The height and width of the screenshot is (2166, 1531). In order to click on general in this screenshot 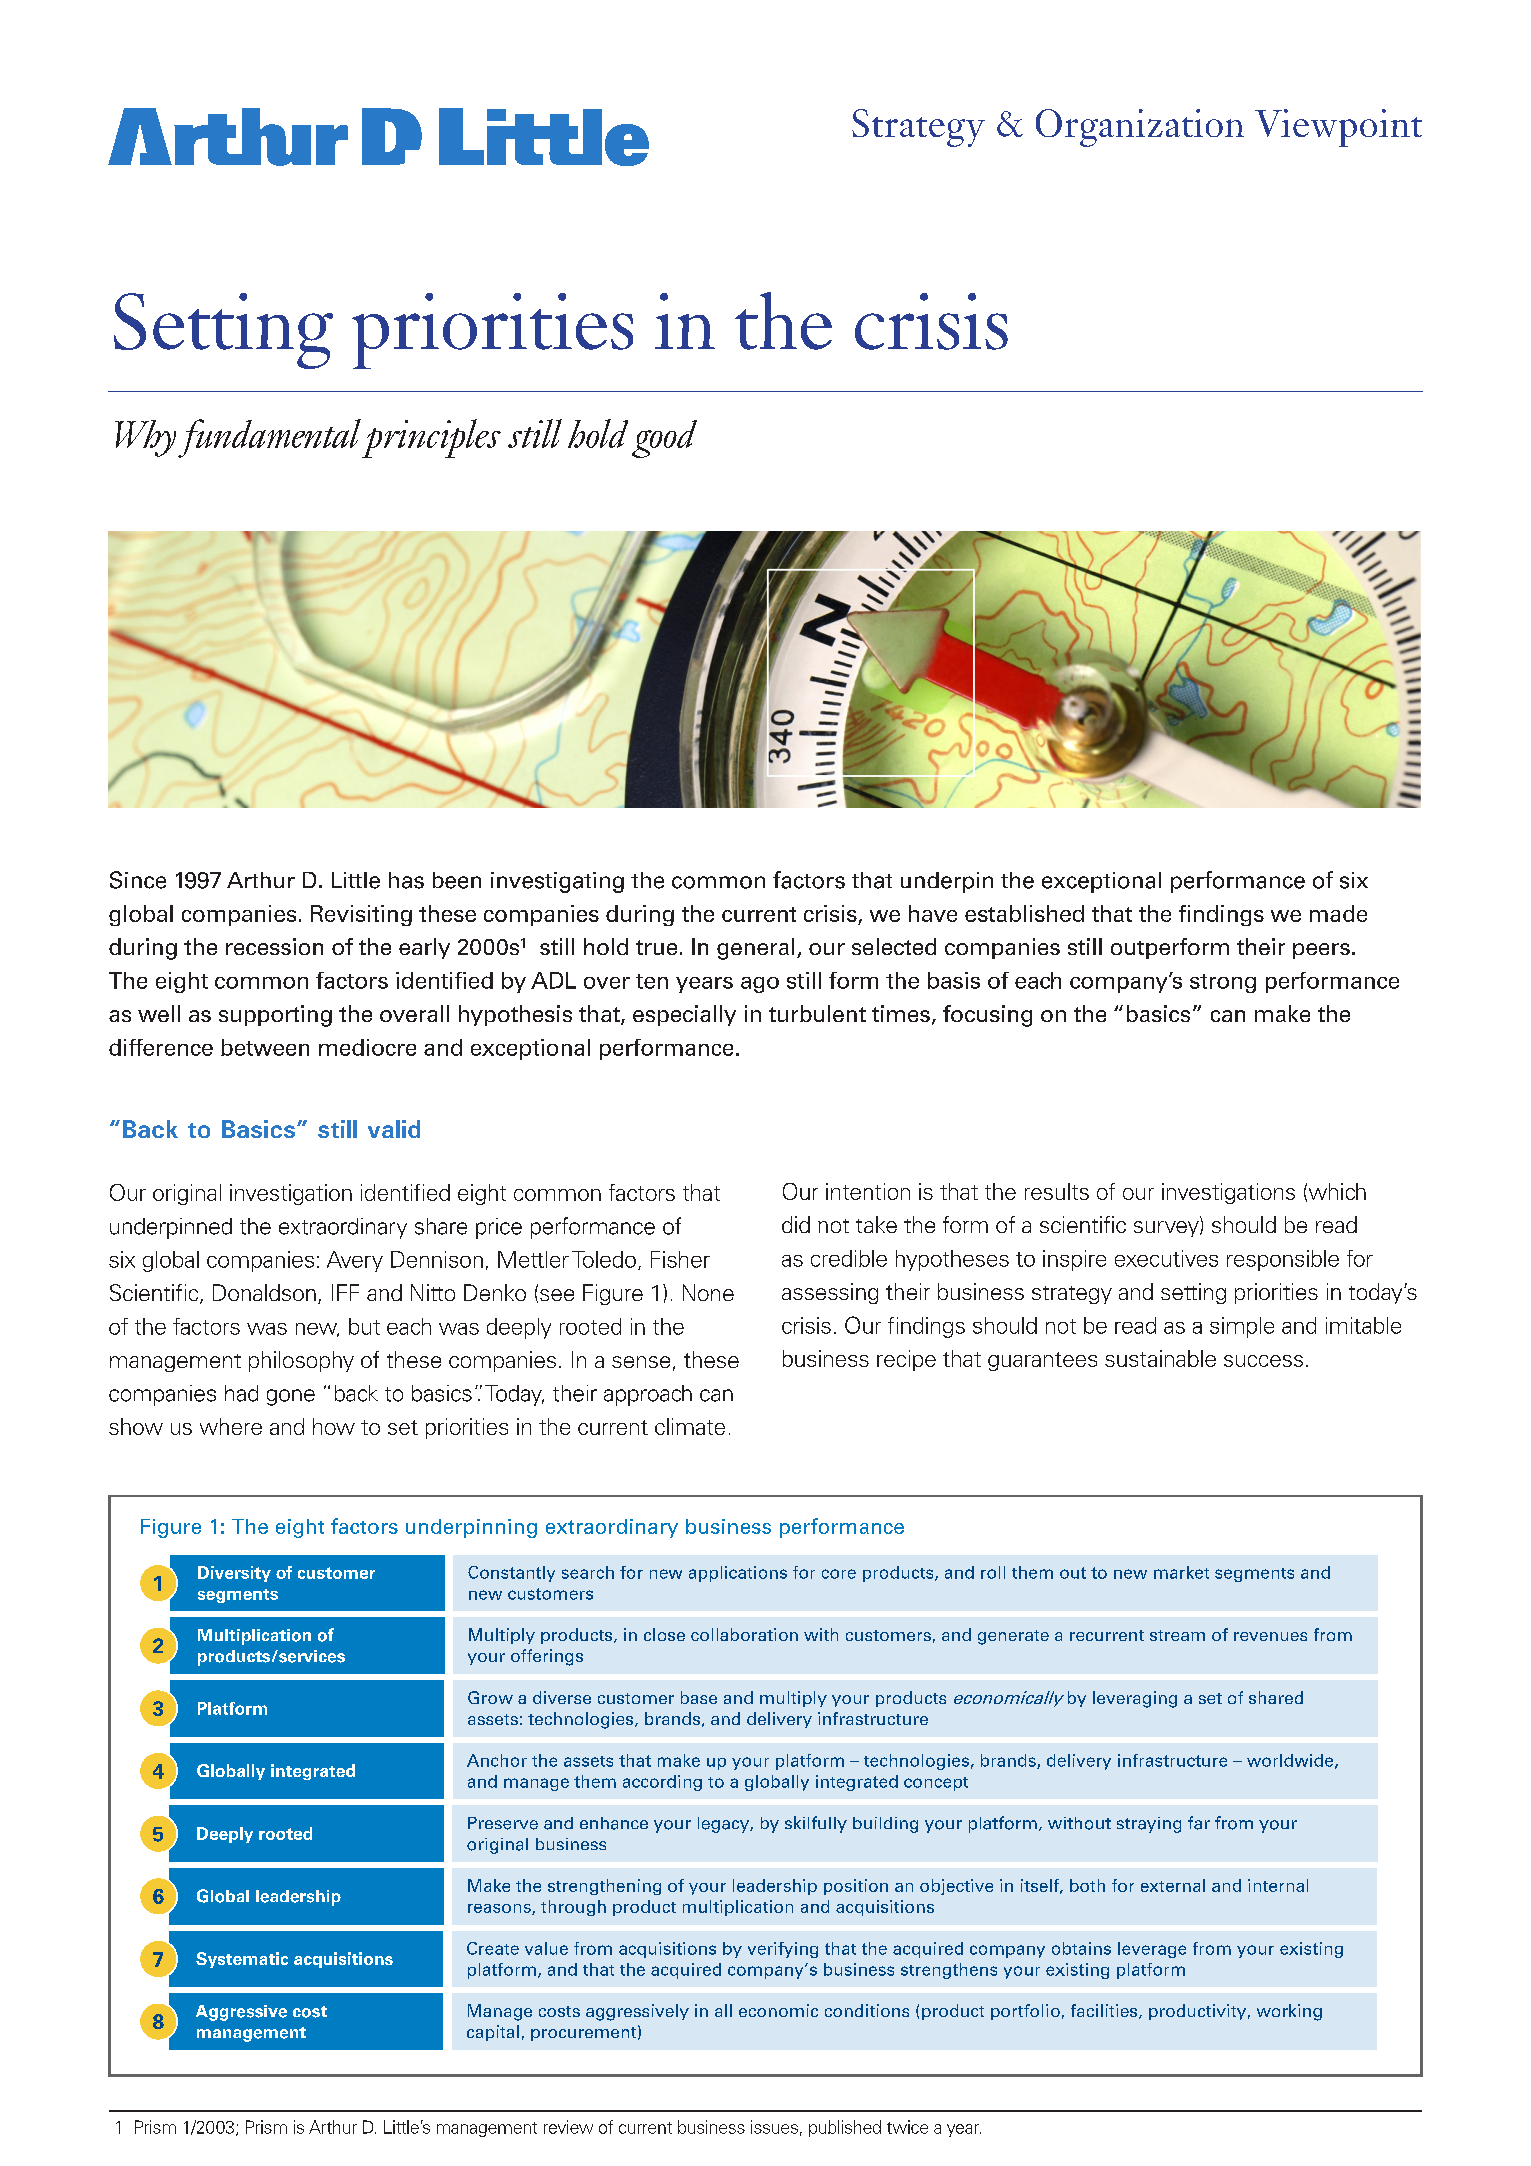, I will do `click(755, 949)`.
